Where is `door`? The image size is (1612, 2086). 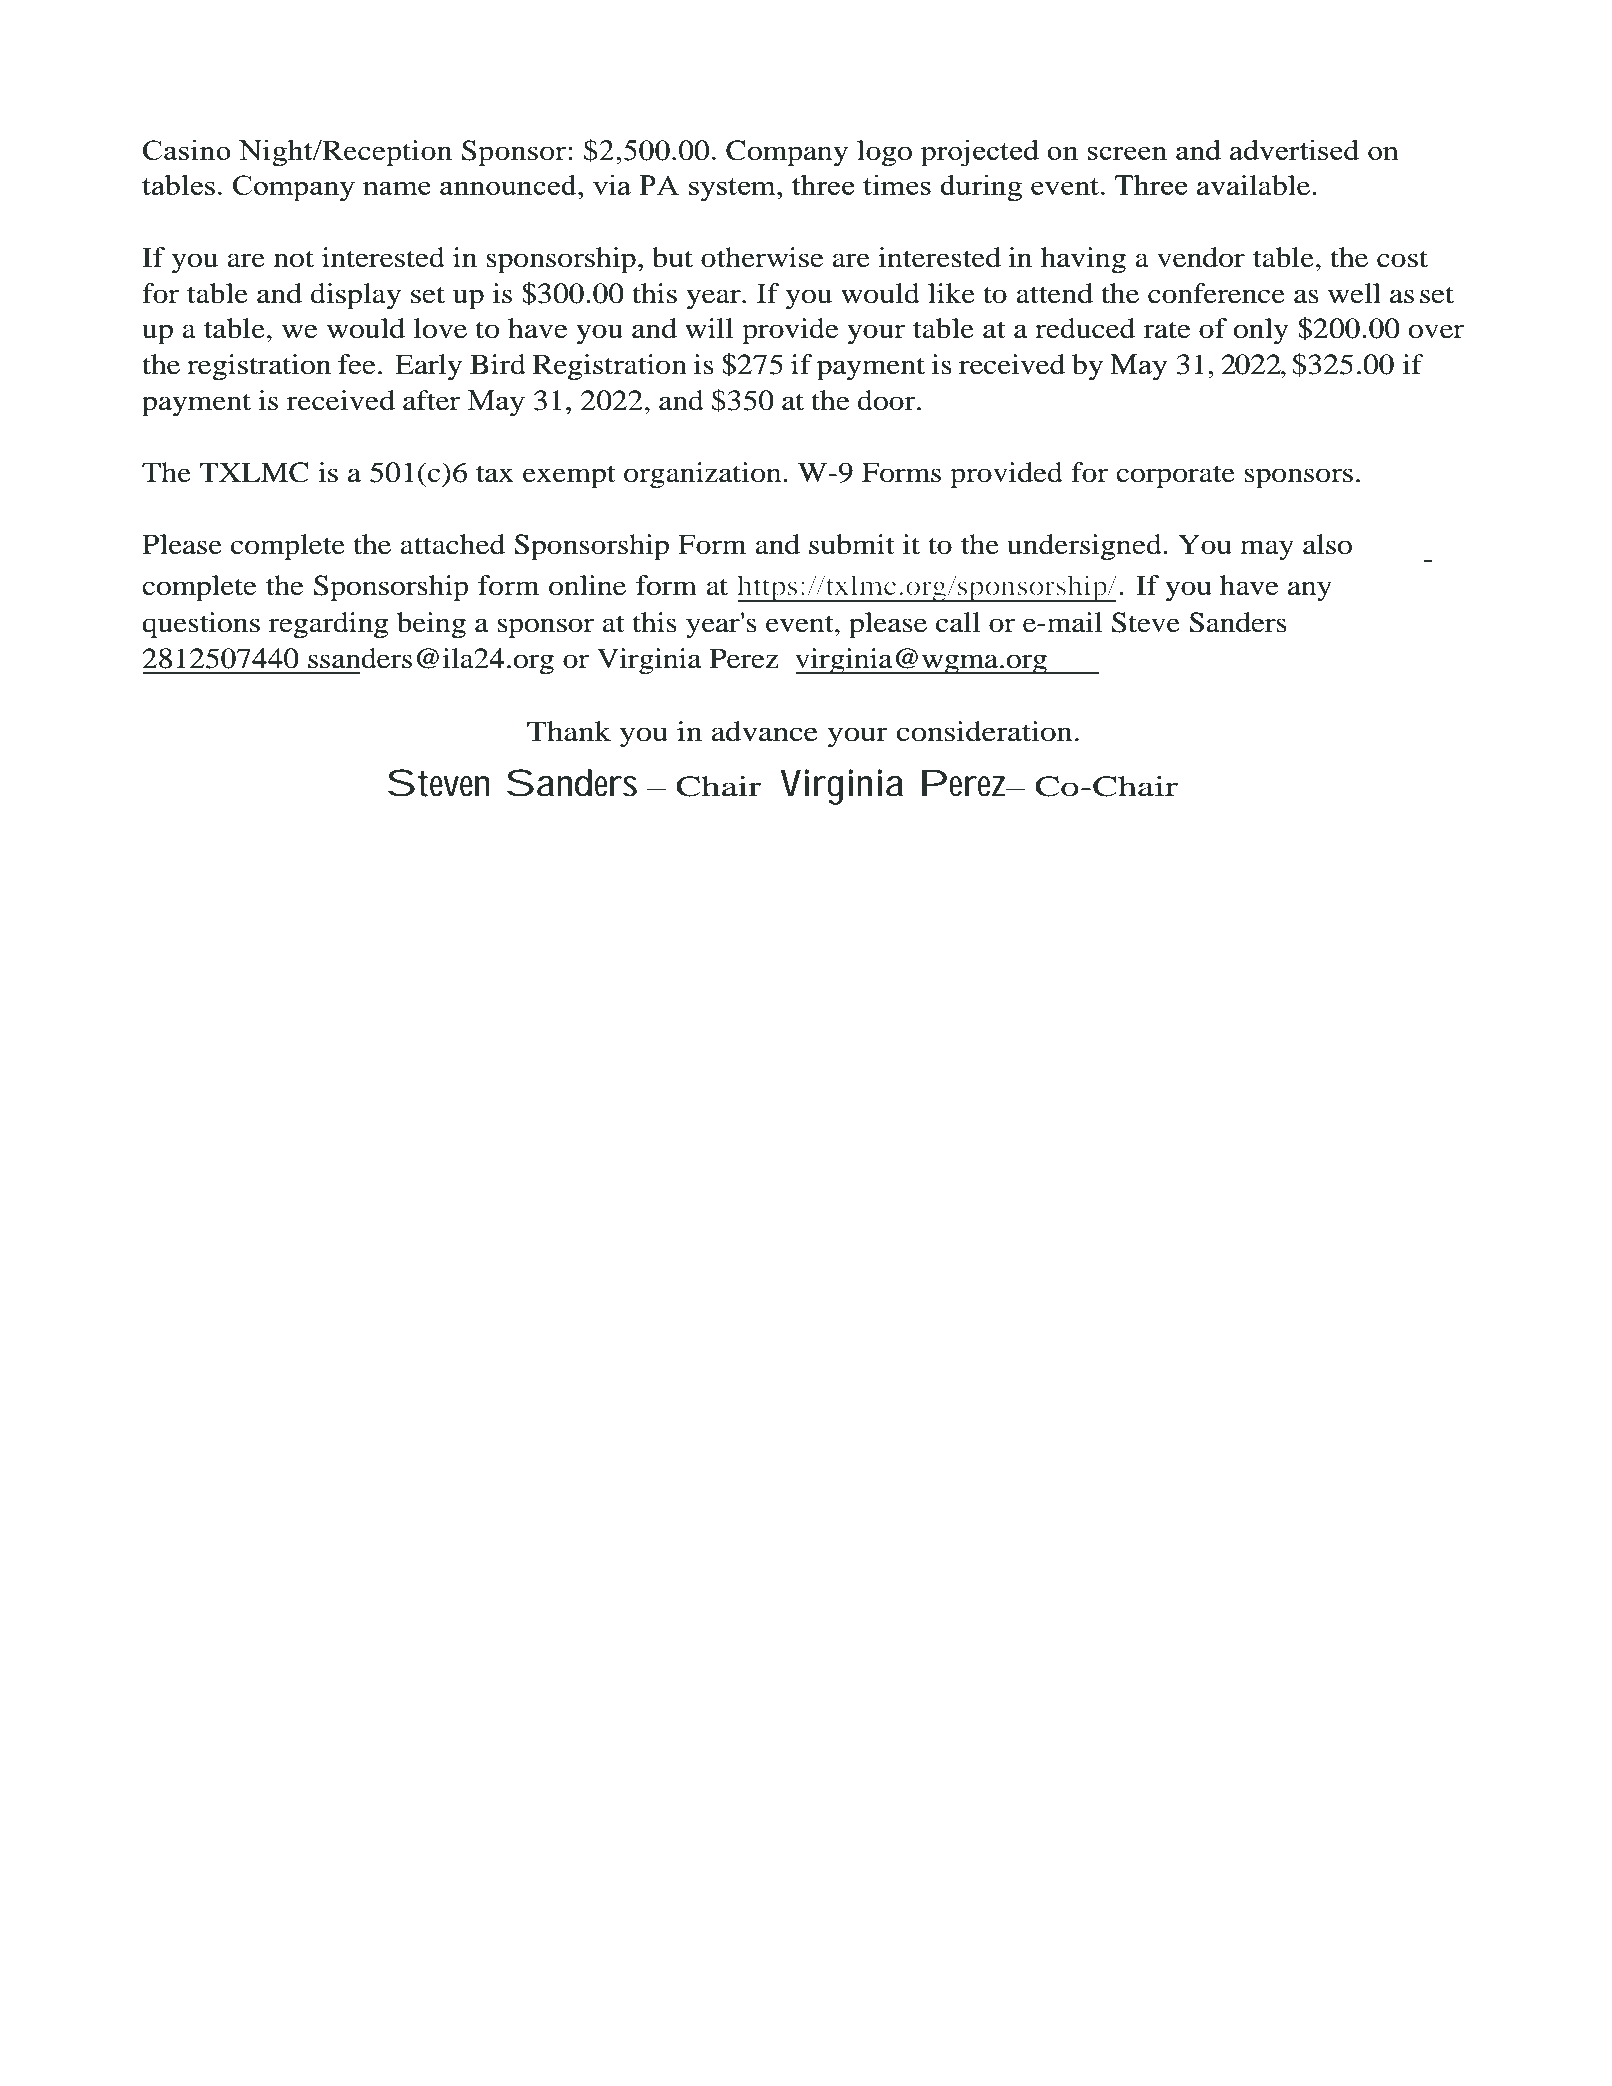
door is located at coordinates (887, 400).
